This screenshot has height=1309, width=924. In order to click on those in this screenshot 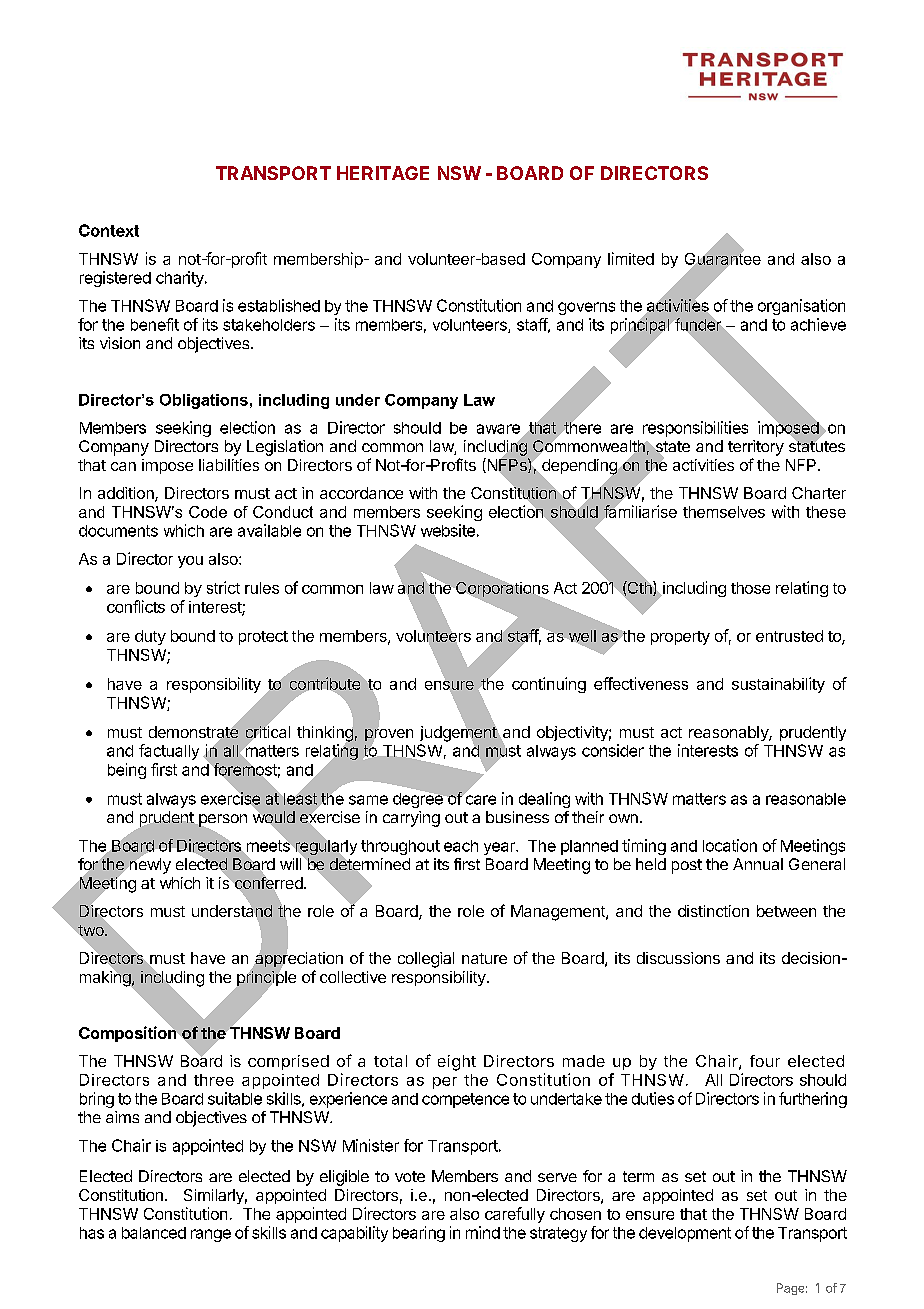, I will do `click(750, 588)`.
